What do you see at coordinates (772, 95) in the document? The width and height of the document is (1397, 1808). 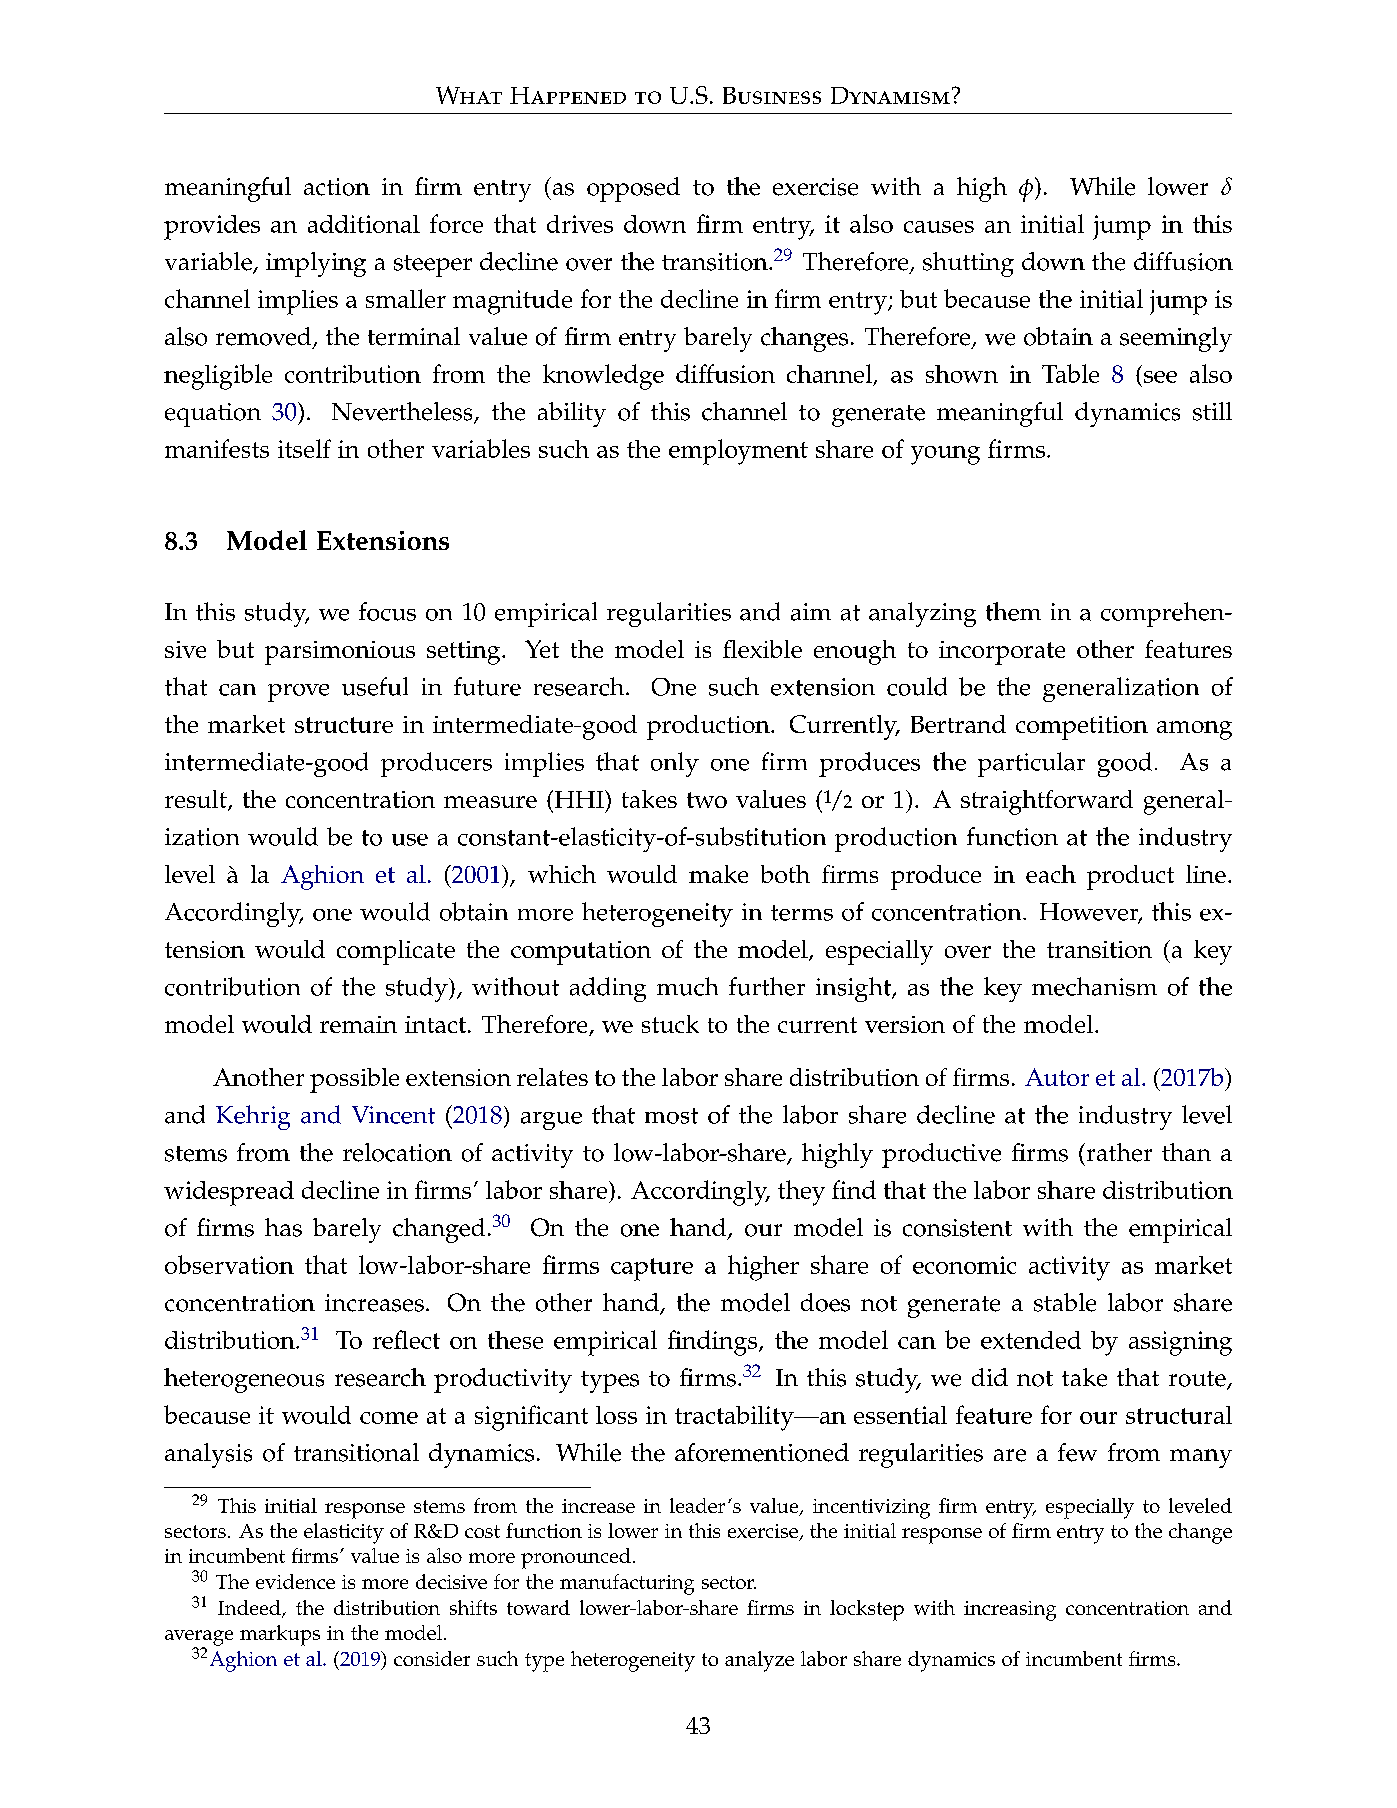 I see `Business` at bounding box center [772, 95].
